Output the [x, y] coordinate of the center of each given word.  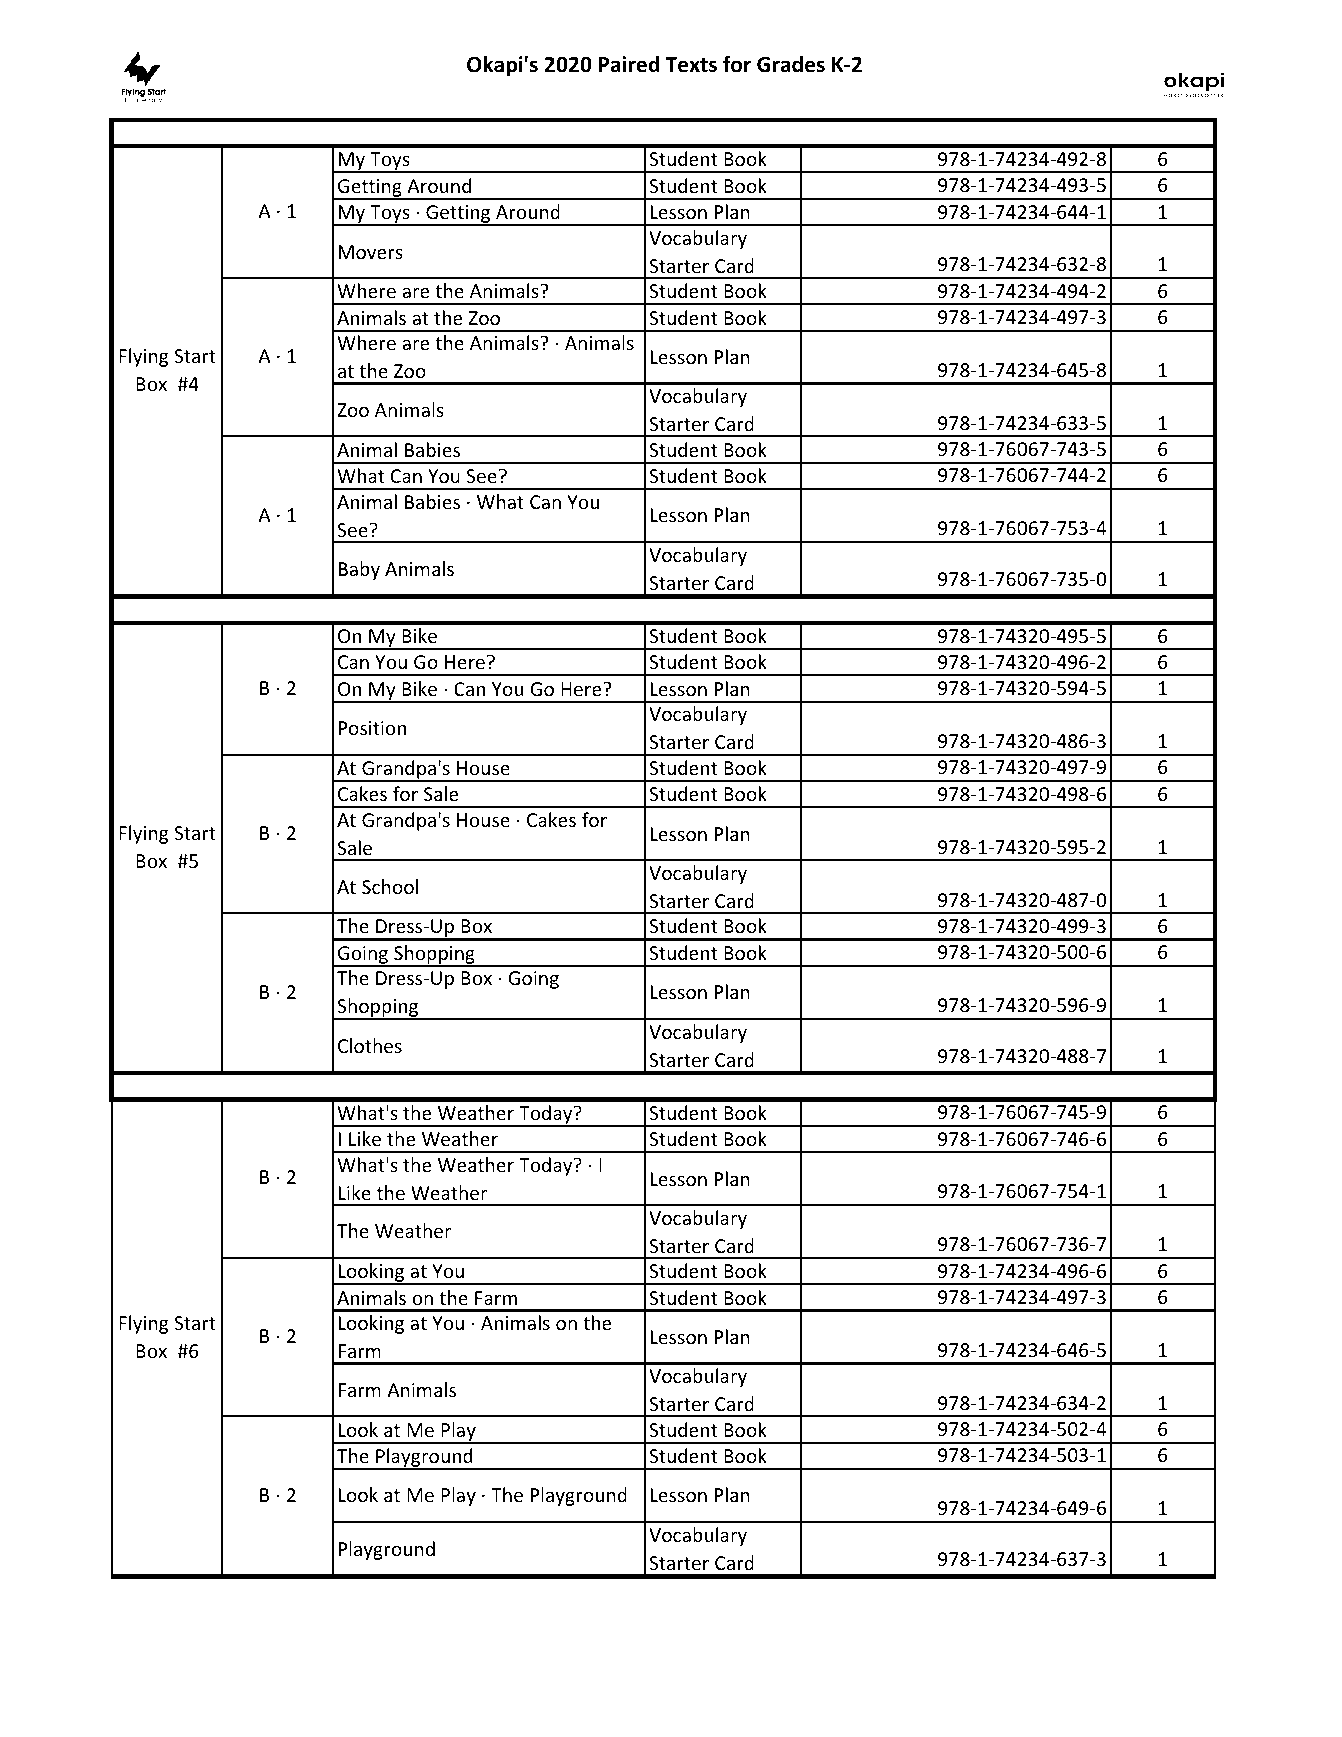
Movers [371, 252]
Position [372, 728]
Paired [629, 64]
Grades [791, 64]
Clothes [370, 1045]
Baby [359, 570]
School [390, 886]
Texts [691, 65]
